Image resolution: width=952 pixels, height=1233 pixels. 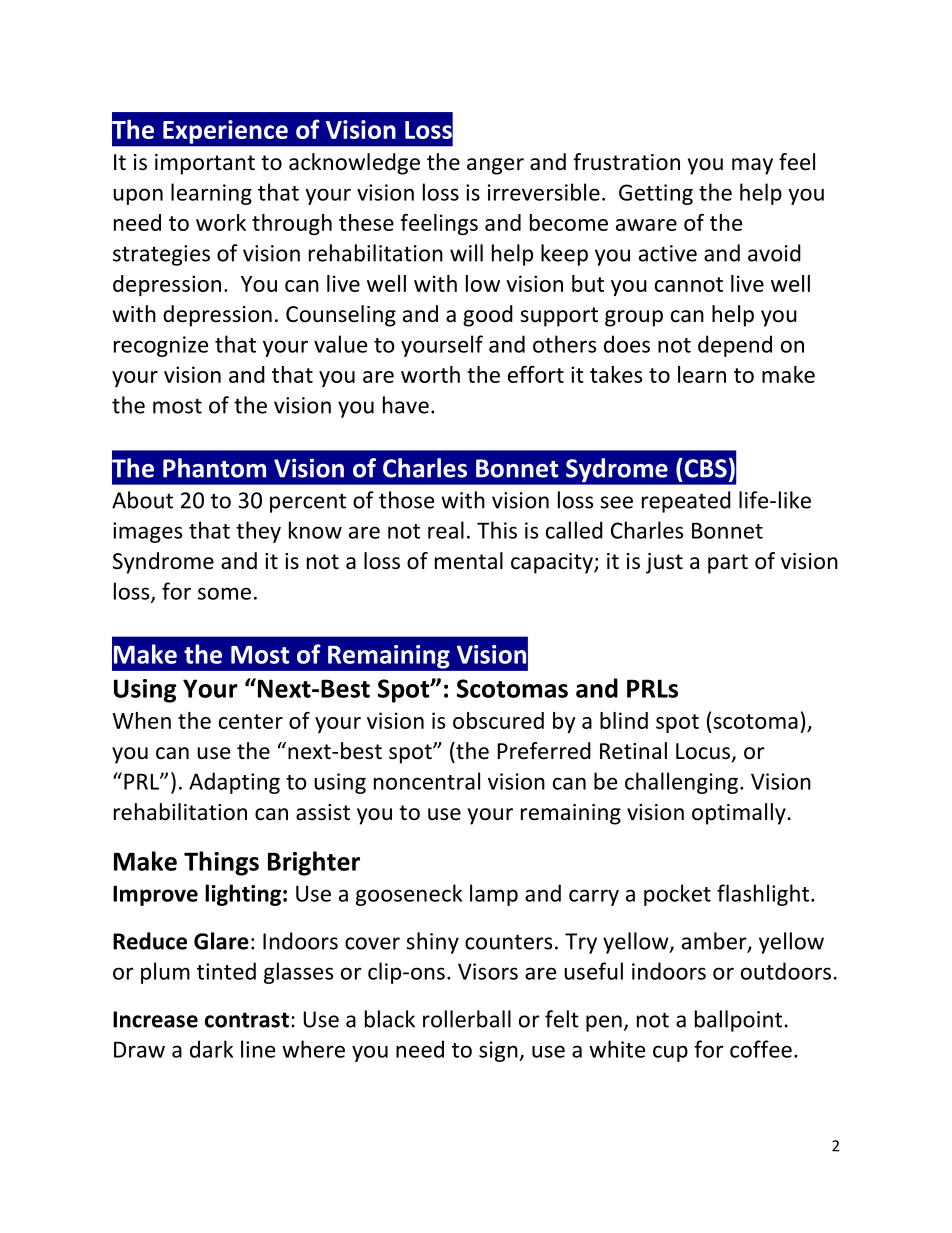 I want to click on CBS, so click(x=704, y=468).
